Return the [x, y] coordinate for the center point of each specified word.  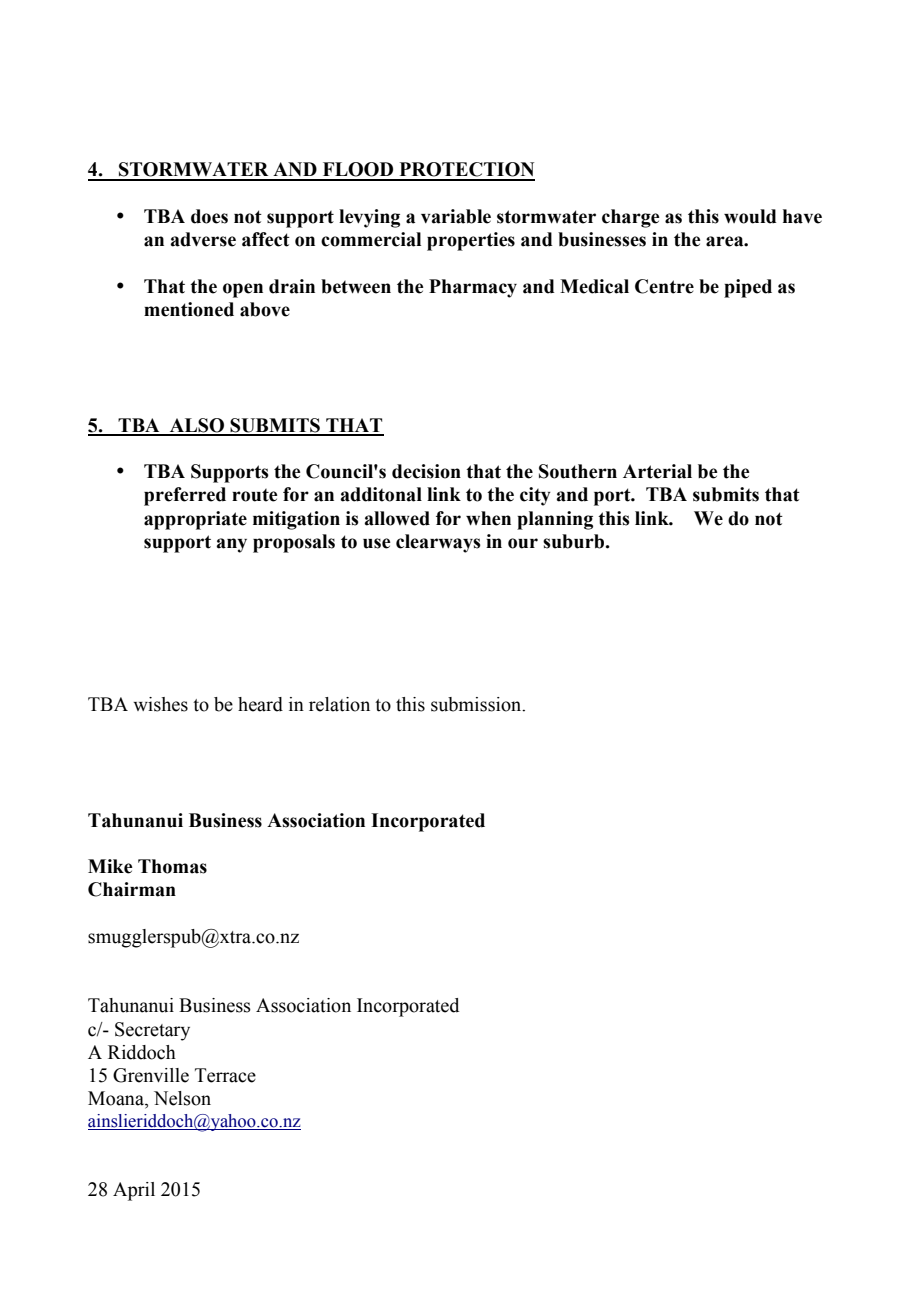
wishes [160, 704]
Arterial [657, 471]
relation [339, 704]
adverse [203, 239]
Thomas [172, 866]
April [134, 1191]
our [523, 543]
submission [477, 704]
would [750, 216]
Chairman [132, 889]
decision [426, 471]
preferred [185, 496]
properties [471, 241]
